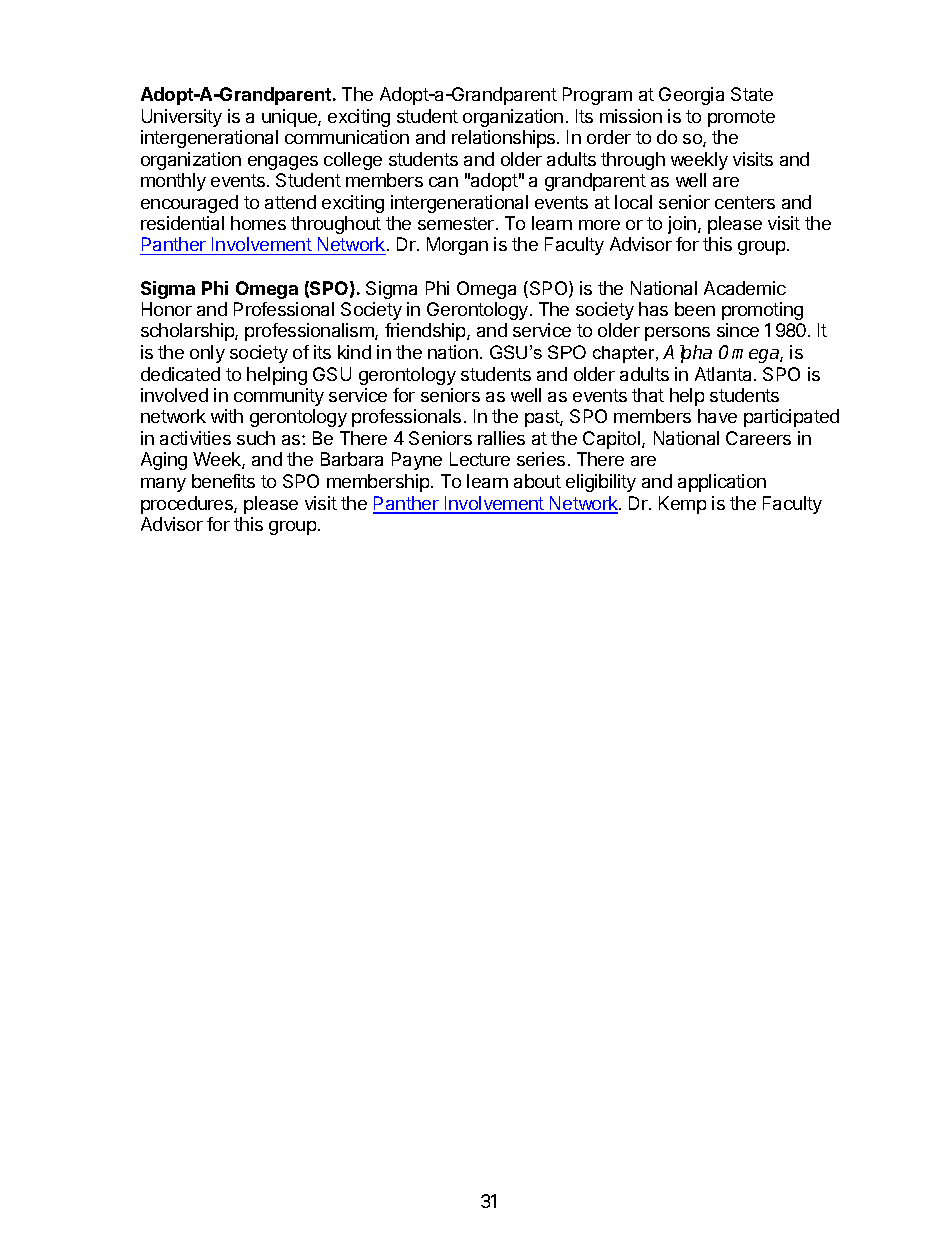 This page has width=952, height=1233. Describe the element at coordinates (426, 332) in the page. I see `friendship` at that location.
